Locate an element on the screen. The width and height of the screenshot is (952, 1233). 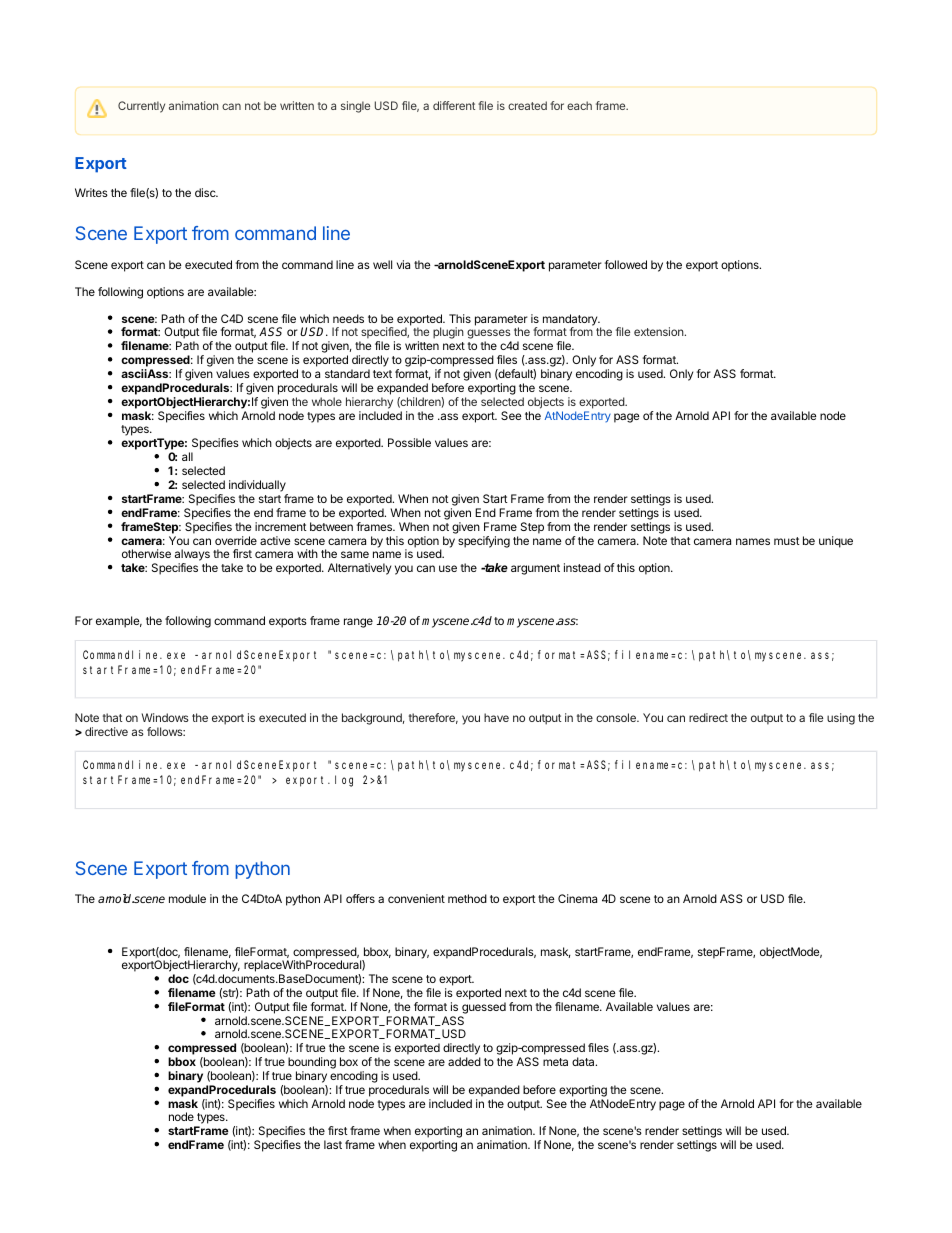
must is located at coordinates (787, 541).
